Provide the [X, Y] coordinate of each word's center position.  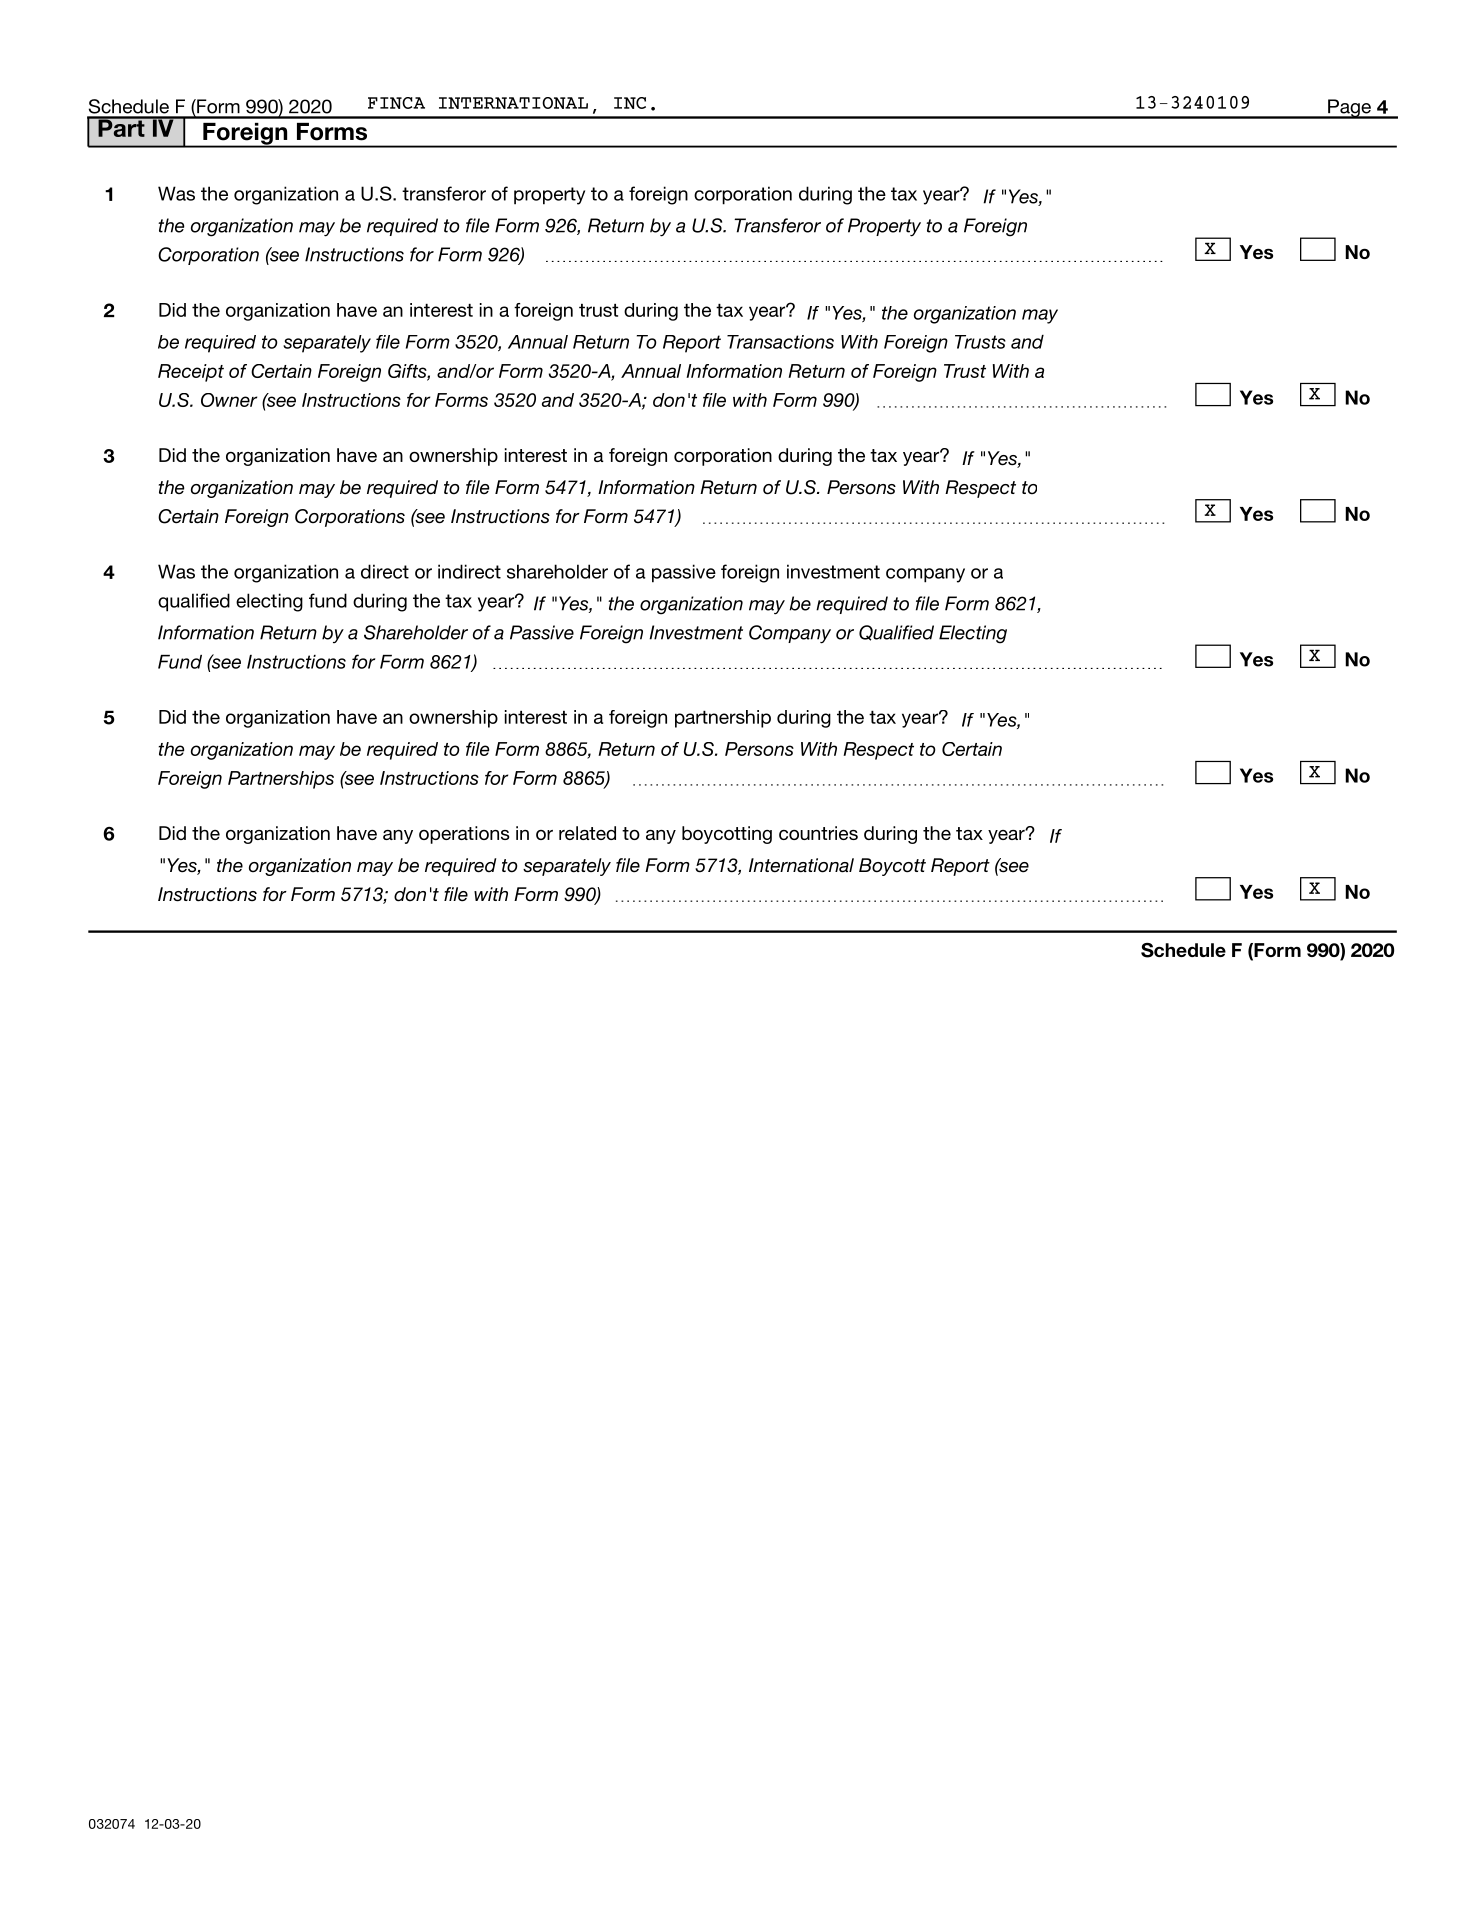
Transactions [780, 342]
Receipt [191, 373]
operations [464, 835]
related [587, 833]
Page [1349, 109]
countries [818, 833]
